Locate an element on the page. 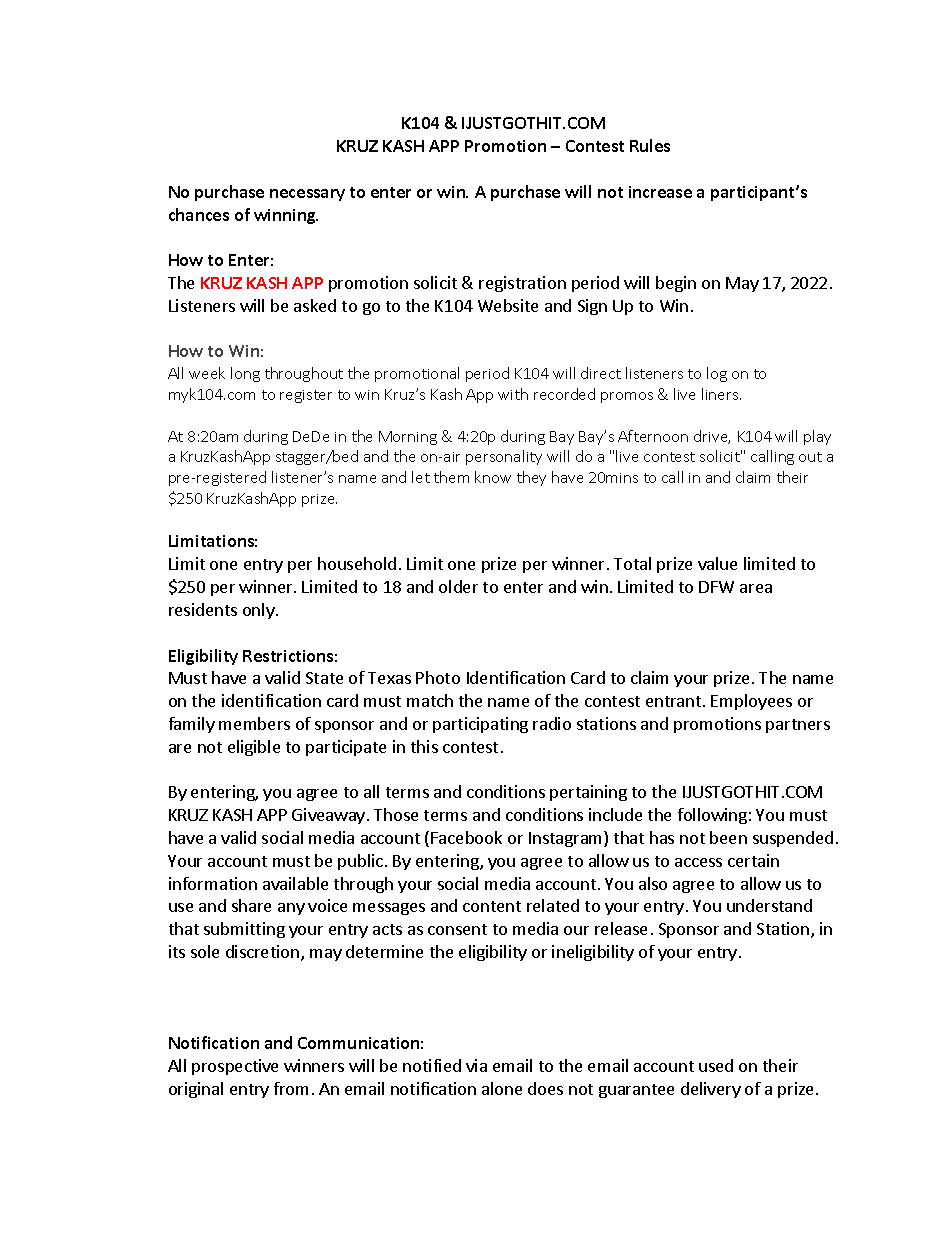 This page has width=952, height=1233. increase is located at coordinates (660, 192).
